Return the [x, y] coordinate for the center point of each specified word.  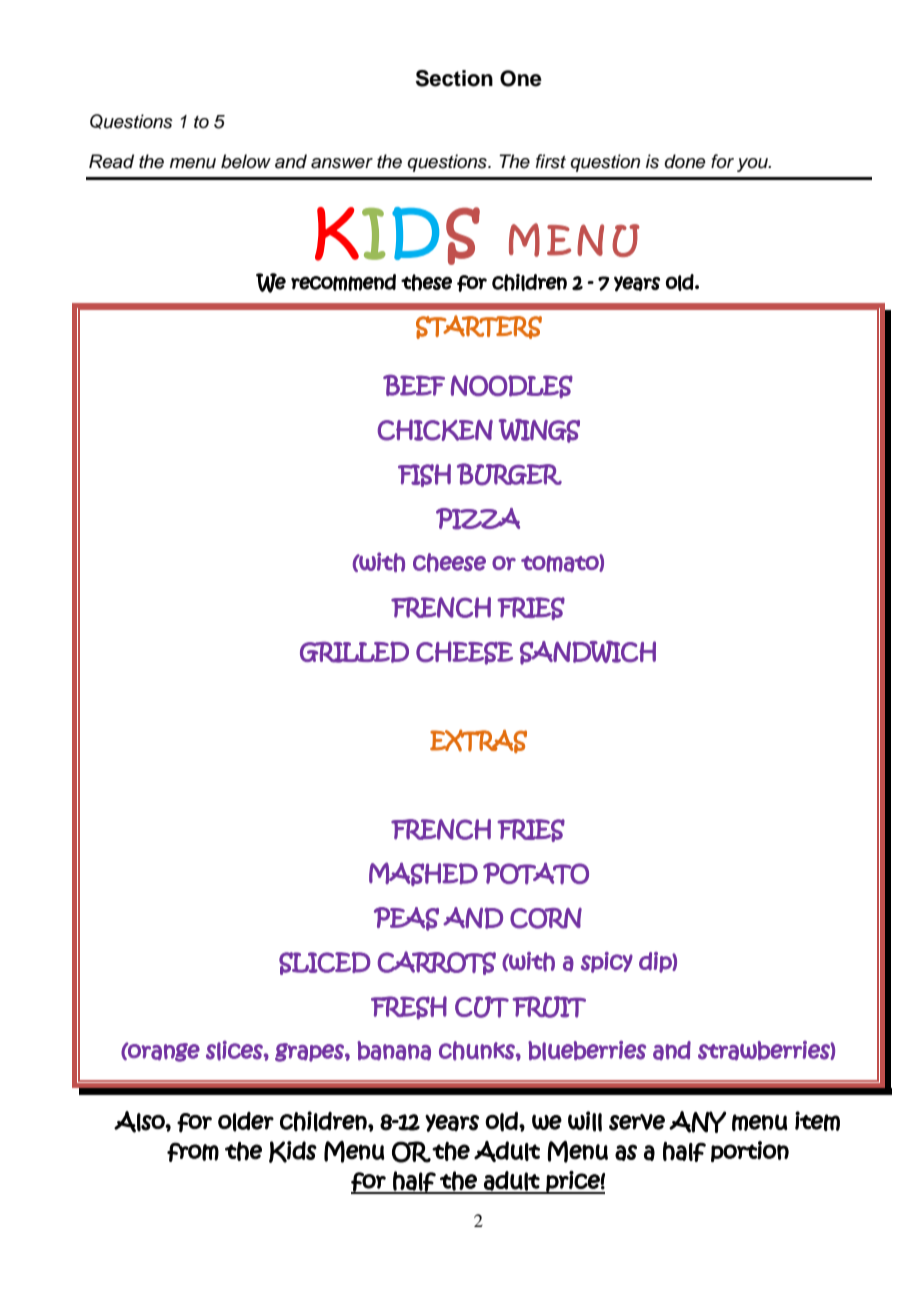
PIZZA [478, 519]
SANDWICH [588, 652]
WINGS [539, 431]
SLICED [325, 963]
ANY [697, 1122]
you [753, 165]
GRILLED [354, 652]
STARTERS [479, 327]
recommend [343, 282]
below [246, 161]
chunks [478, 1051]
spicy [607, 962]
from [193, 1152]
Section [454, 78]
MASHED [423, 874]
